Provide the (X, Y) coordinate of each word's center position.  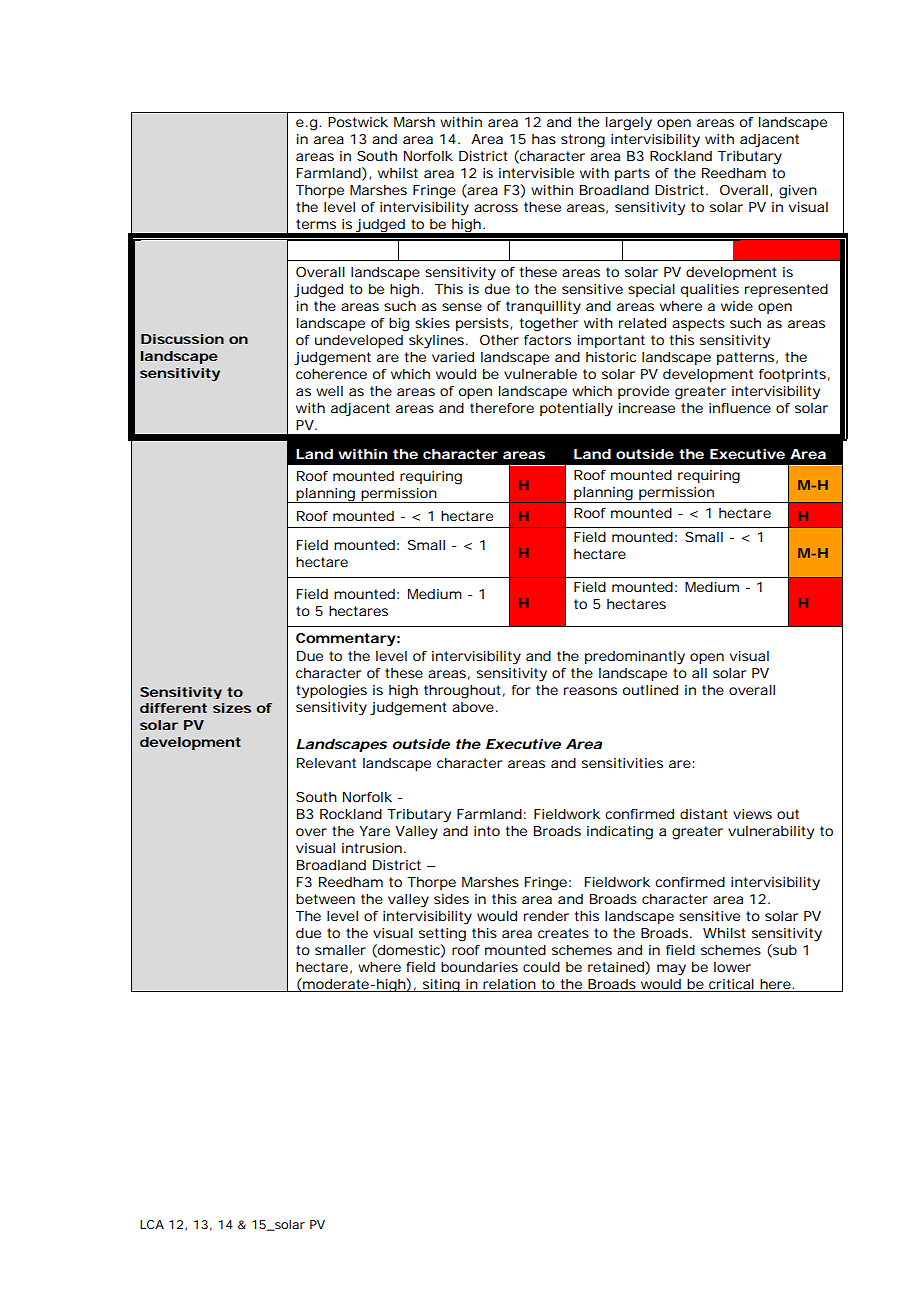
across (496, 208)
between (325, 899)
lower (732, 967)
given (798, 192)
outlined (650, 690)
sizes (232, 708)
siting (441, 985)
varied (453, 357)
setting (442, 935)
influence (740, 408)
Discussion (182, 339)
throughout (464, 692)
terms (316, 224)
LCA (152, 1224)
